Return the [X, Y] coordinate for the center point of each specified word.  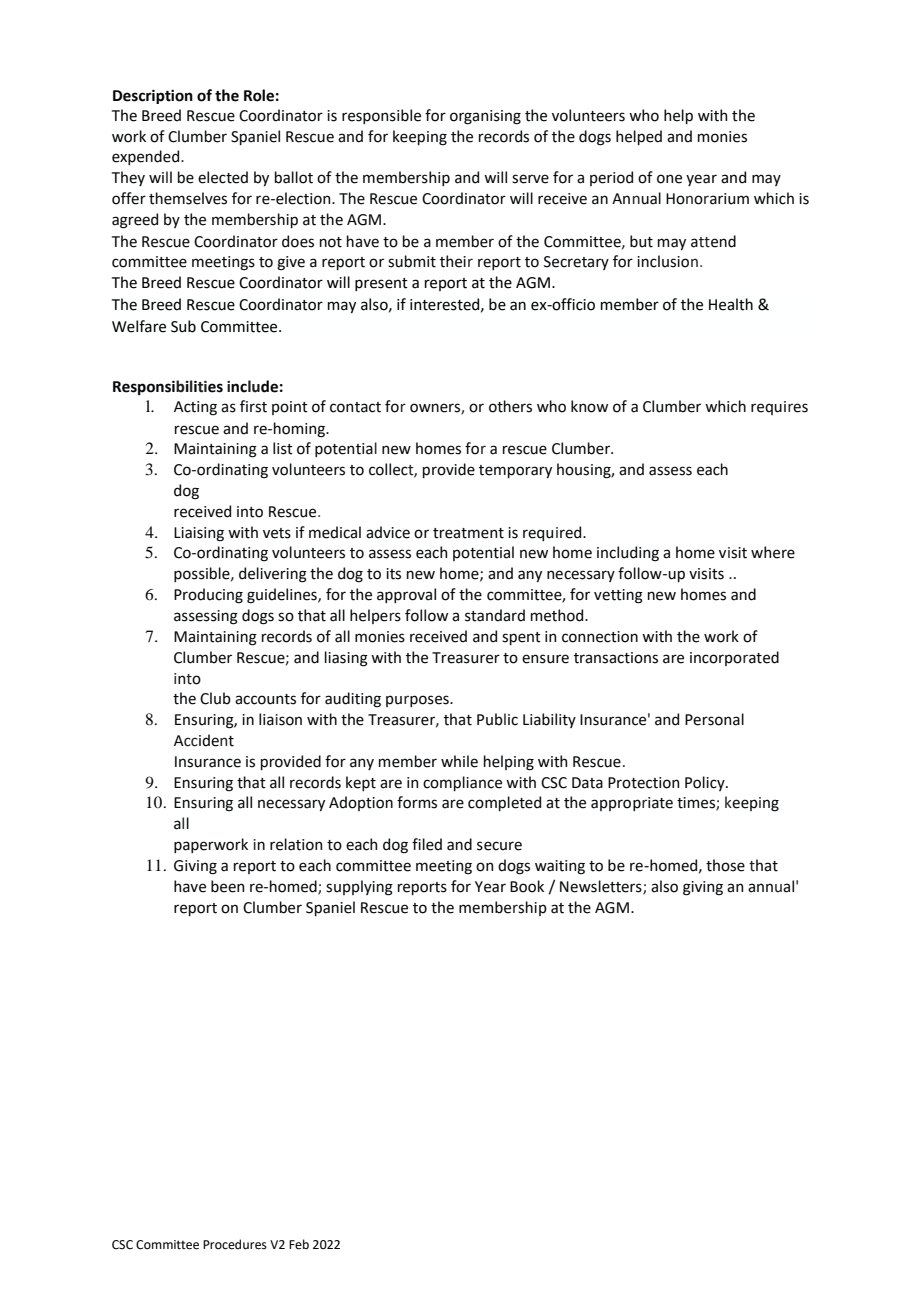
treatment [468, 533]
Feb [299, 1244]
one [669, 179]
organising [485, 117]
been [228, 886]
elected [223, 177]
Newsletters [602, 887]
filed [427, 844]
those [725, 865]
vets [277, 533]
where [773, 552]
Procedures [235, 1244]
